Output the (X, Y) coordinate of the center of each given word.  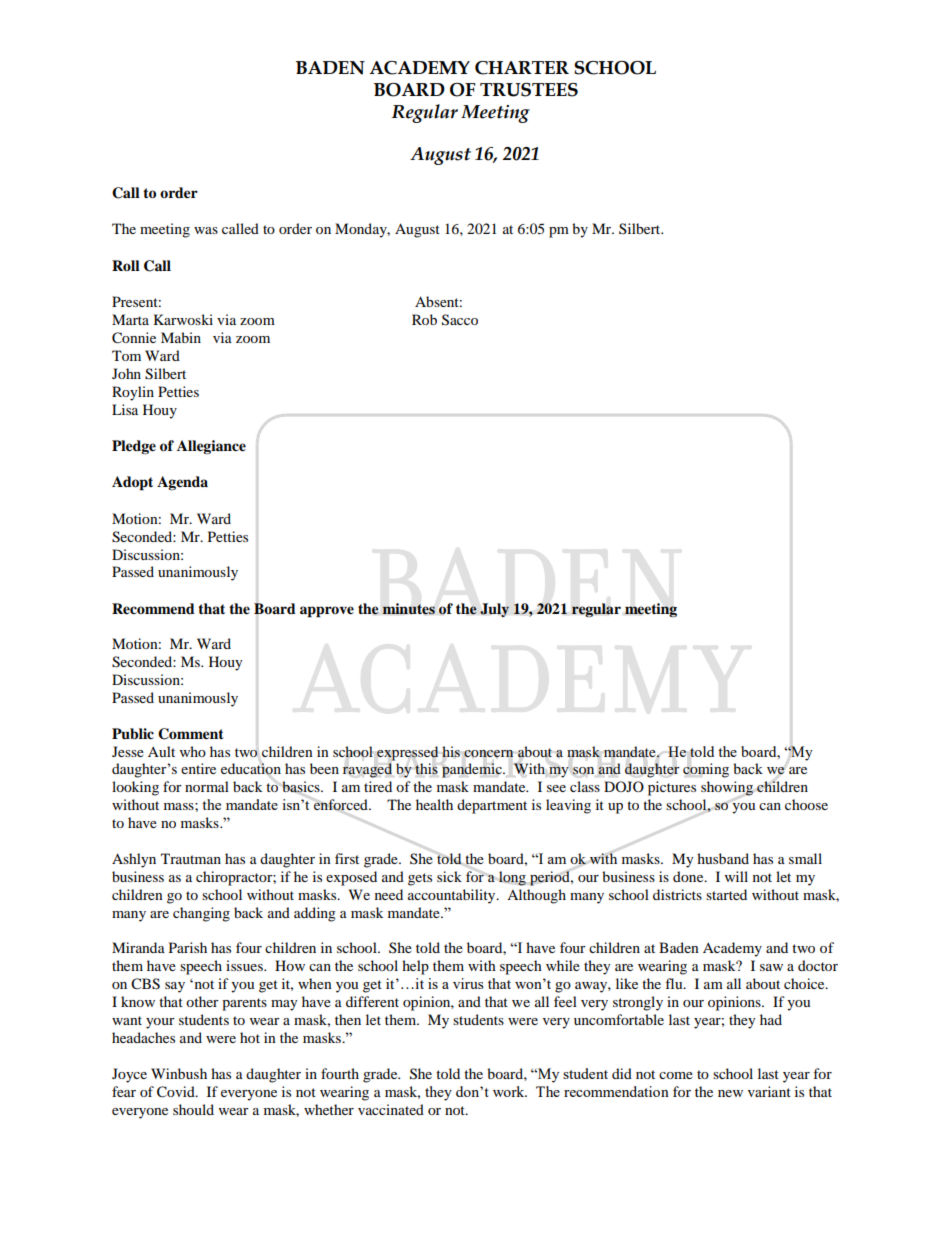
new (730, 1093)
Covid (177, 1092)
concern (488, 754)
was (206, 230)
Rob (424, 319)
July (494, 610)
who (193, 751)
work (510, 1091)
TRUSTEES (529, 90)
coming (706, 770)
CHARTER (522, 68)
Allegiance (211, 447)
